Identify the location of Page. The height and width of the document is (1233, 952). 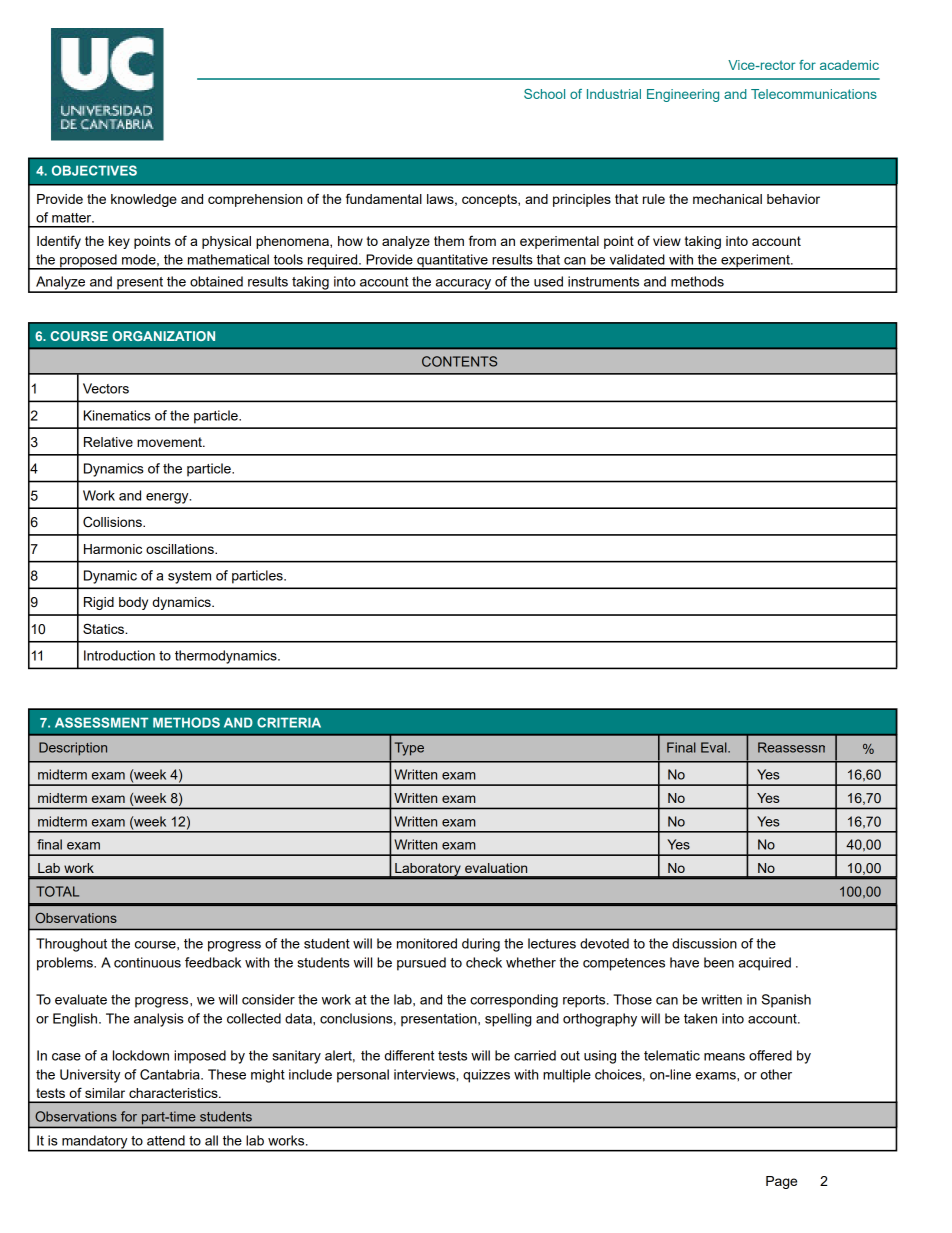
(781, 1182).
